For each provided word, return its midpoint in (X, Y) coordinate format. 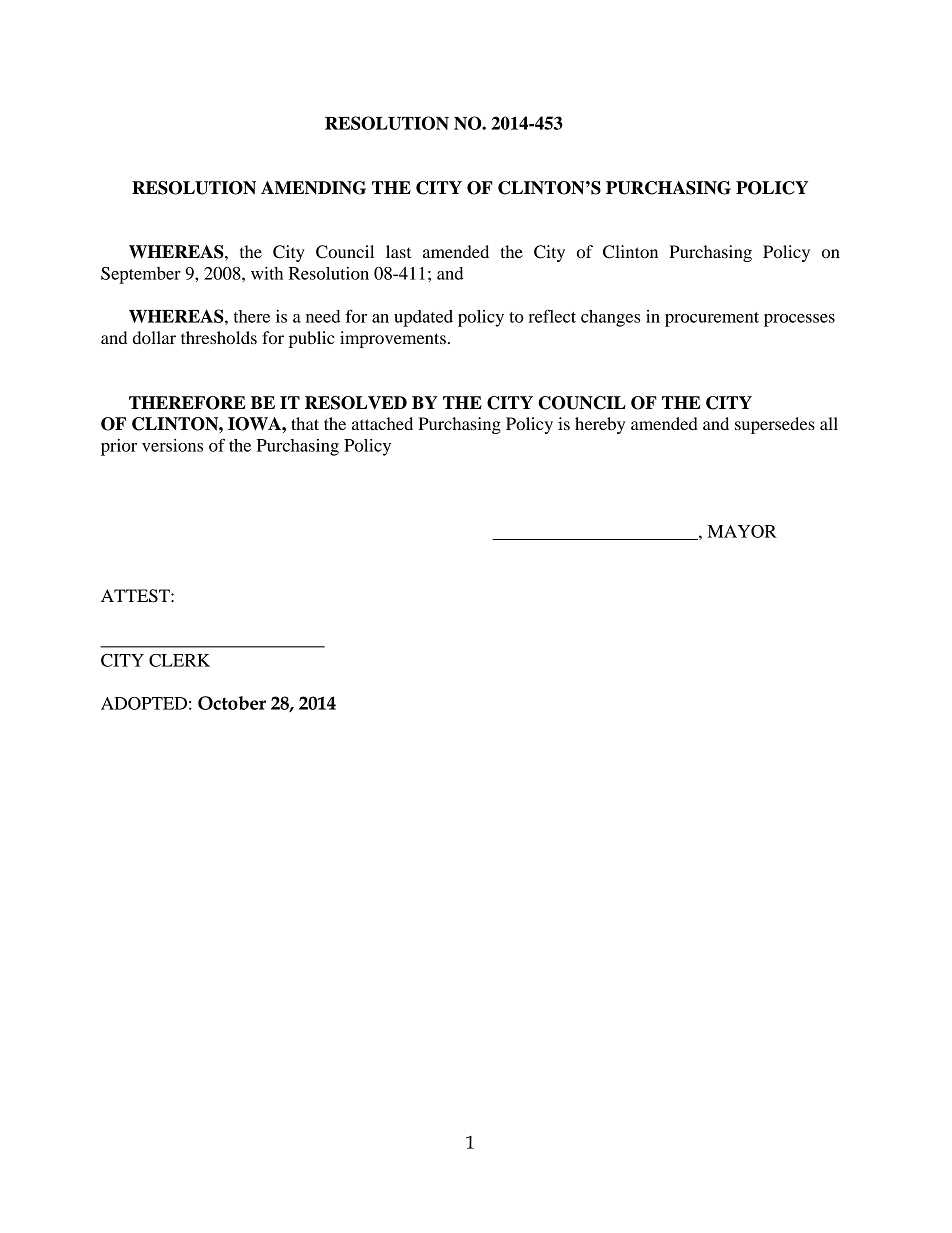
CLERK (179, 660)
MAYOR (742, 531)
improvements (393, 339)
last (398, 251)
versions (172, 445)
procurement (712, 319)
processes (799, 320)
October (232, 703)
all (829, 423)
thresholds (219, 337)
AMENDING (313, 188)
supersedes (775, 425)
